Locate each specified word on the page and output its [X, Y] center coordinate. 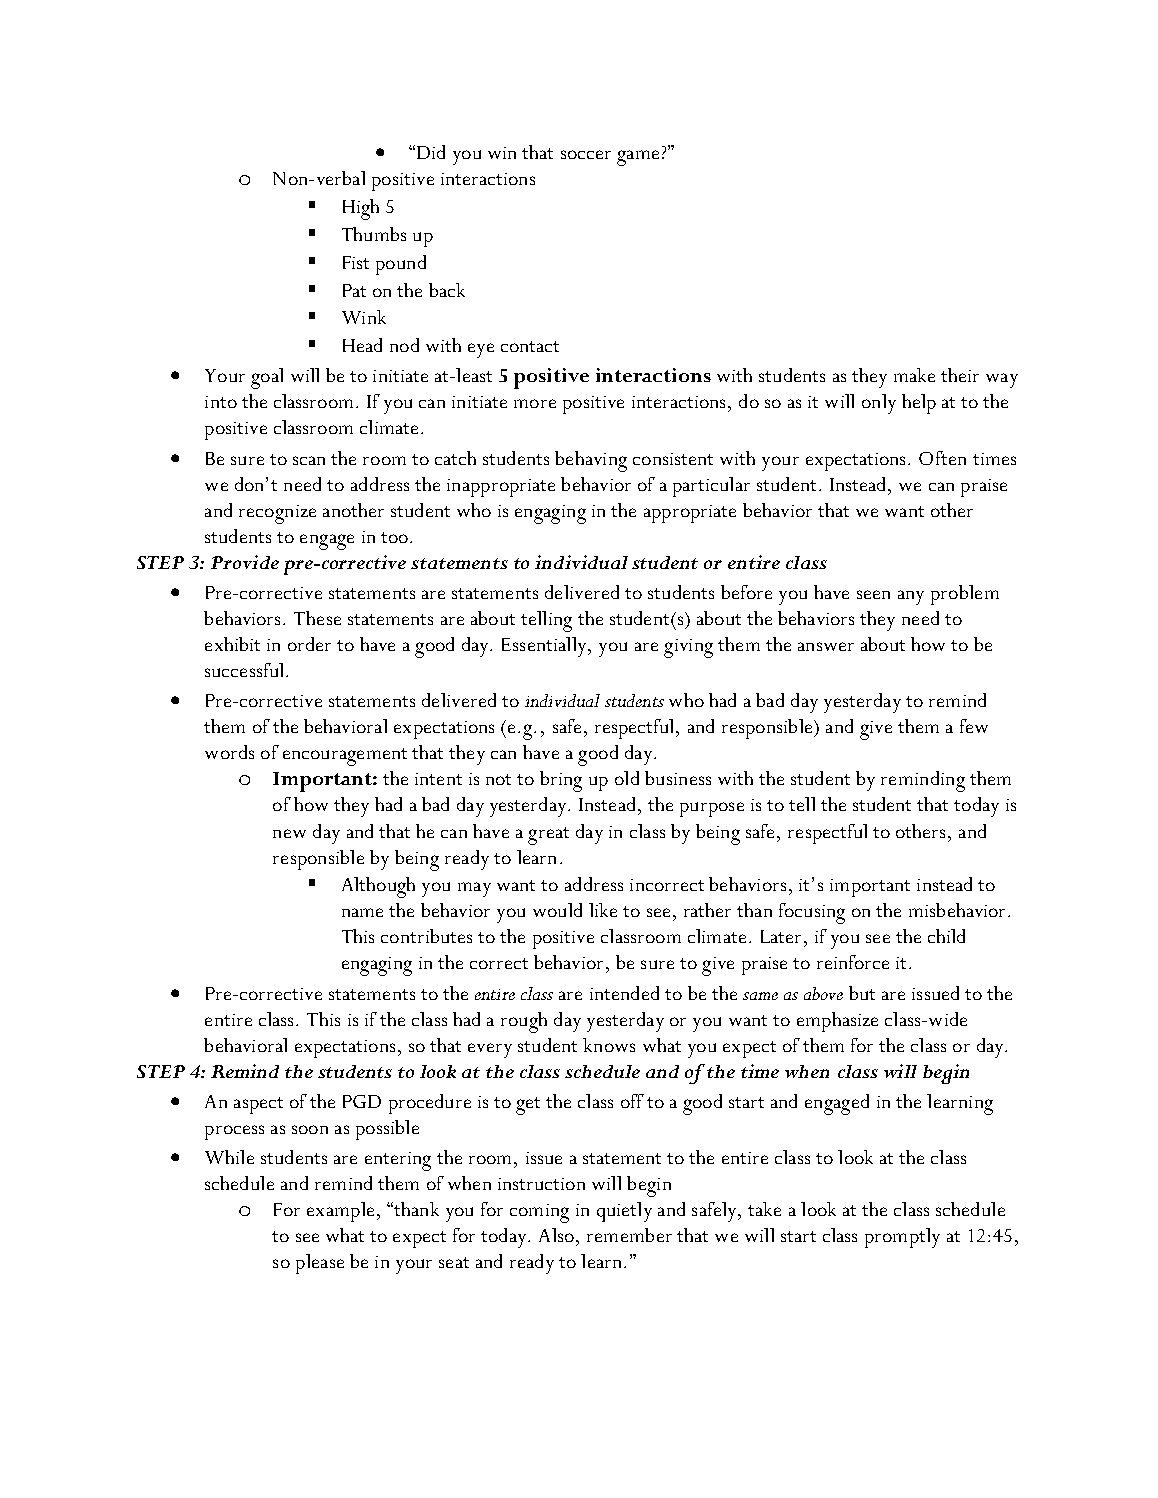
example [340, 1212]
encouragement [345, 757]
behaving [591, 461]
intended [624, 993]
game [638, 158]
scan [309, 460]
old [627, 778]
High [361, 209]
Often [942, 458]
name [362, 912]
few [974, 726]
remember [629, 1235]
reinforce [853, 962]
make [914, 375]
